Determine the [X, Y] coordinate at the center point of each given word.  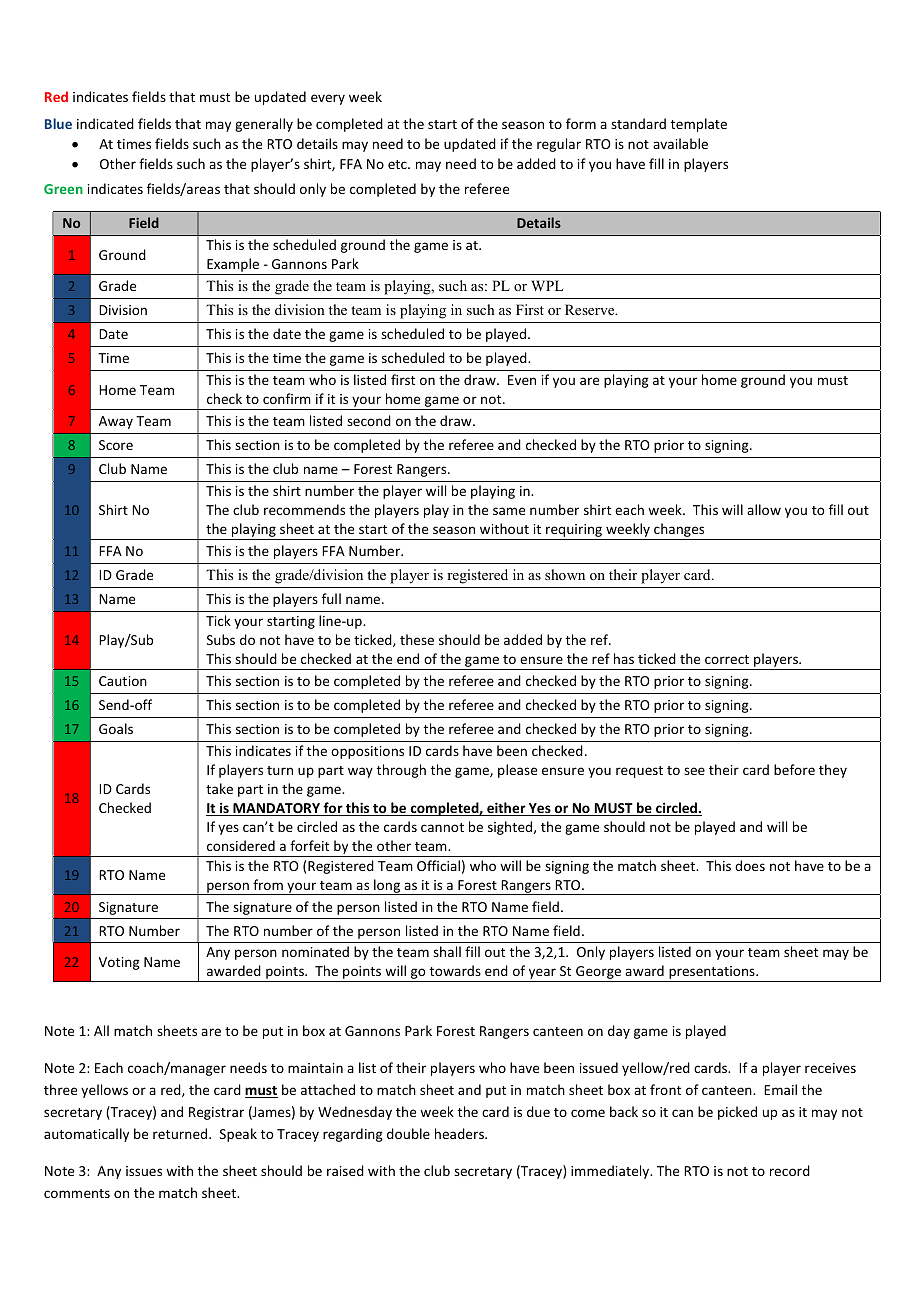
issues [144, 1171]
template [699, 125]
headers [460, 1133]
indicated [105, 123]
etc [398, 164]
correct [727, 659]
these [417, 639]
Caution [123, 681]
